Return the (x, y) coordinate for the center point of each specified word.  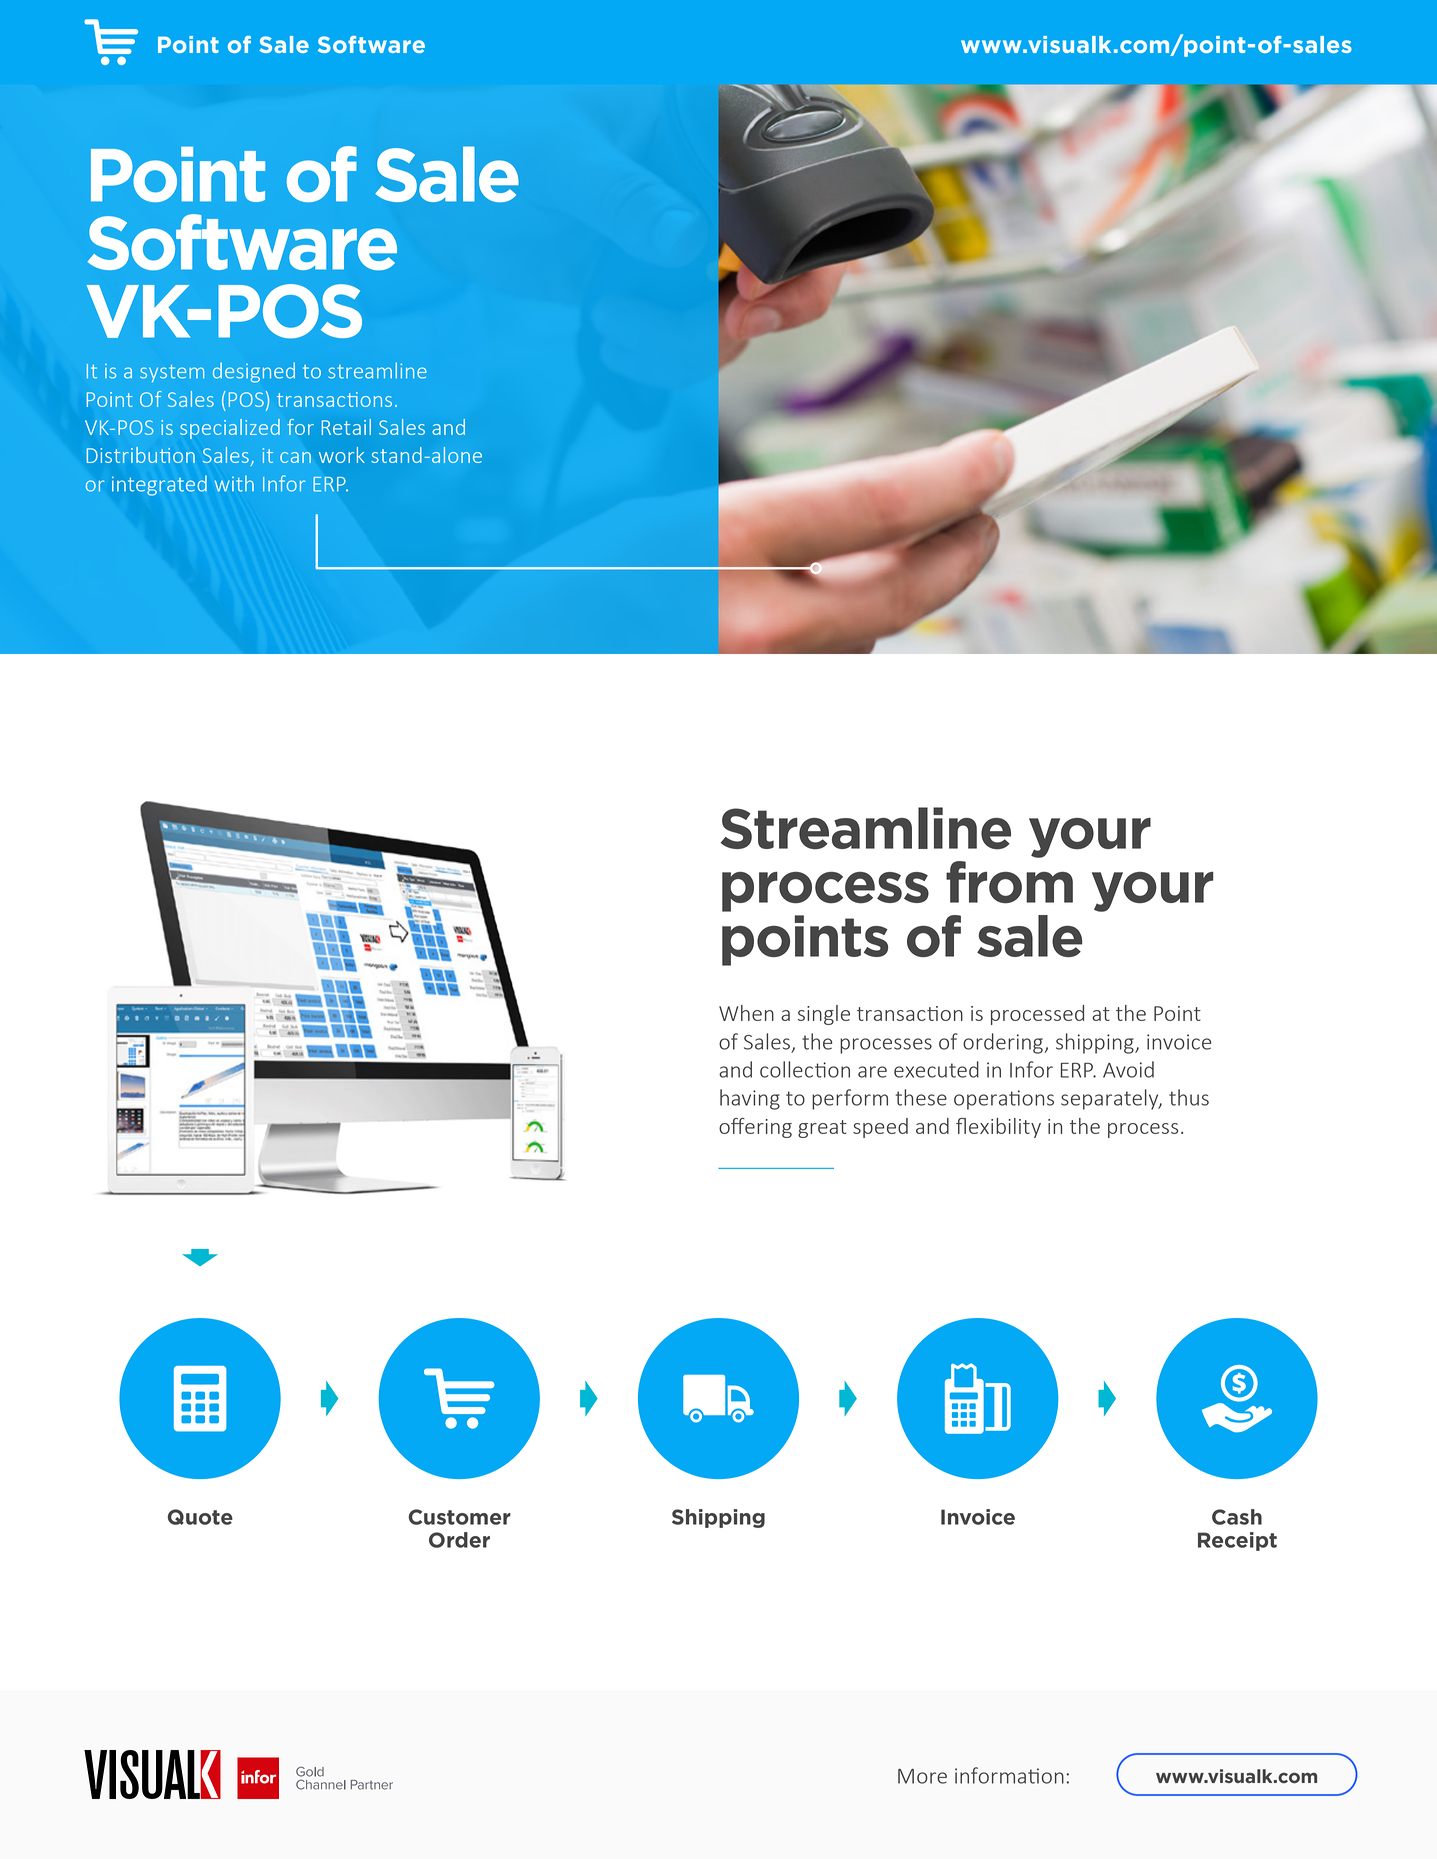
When (746, 1013)
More (922, 1776)
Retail (346, 427)
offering (755, 1128)
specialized (230, 429)
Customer (460, 1517)
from (1009, 882)
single (824, 1015)
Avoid (1128, 1069)
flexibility (998, 1128)
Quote (200, 1517)
